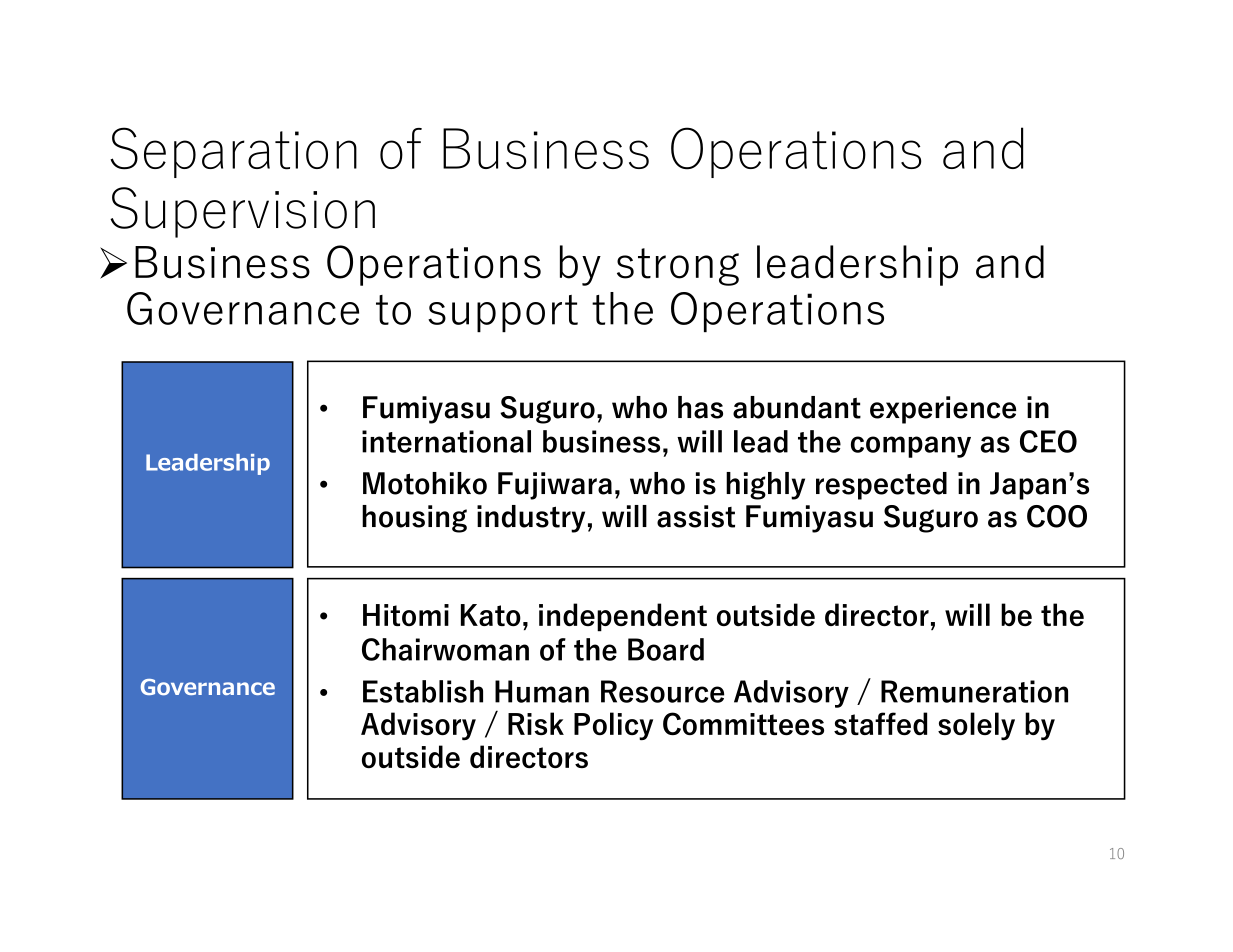 The width and height of the document is (1233, 952). I want to click on experience, so click(943, 410).
